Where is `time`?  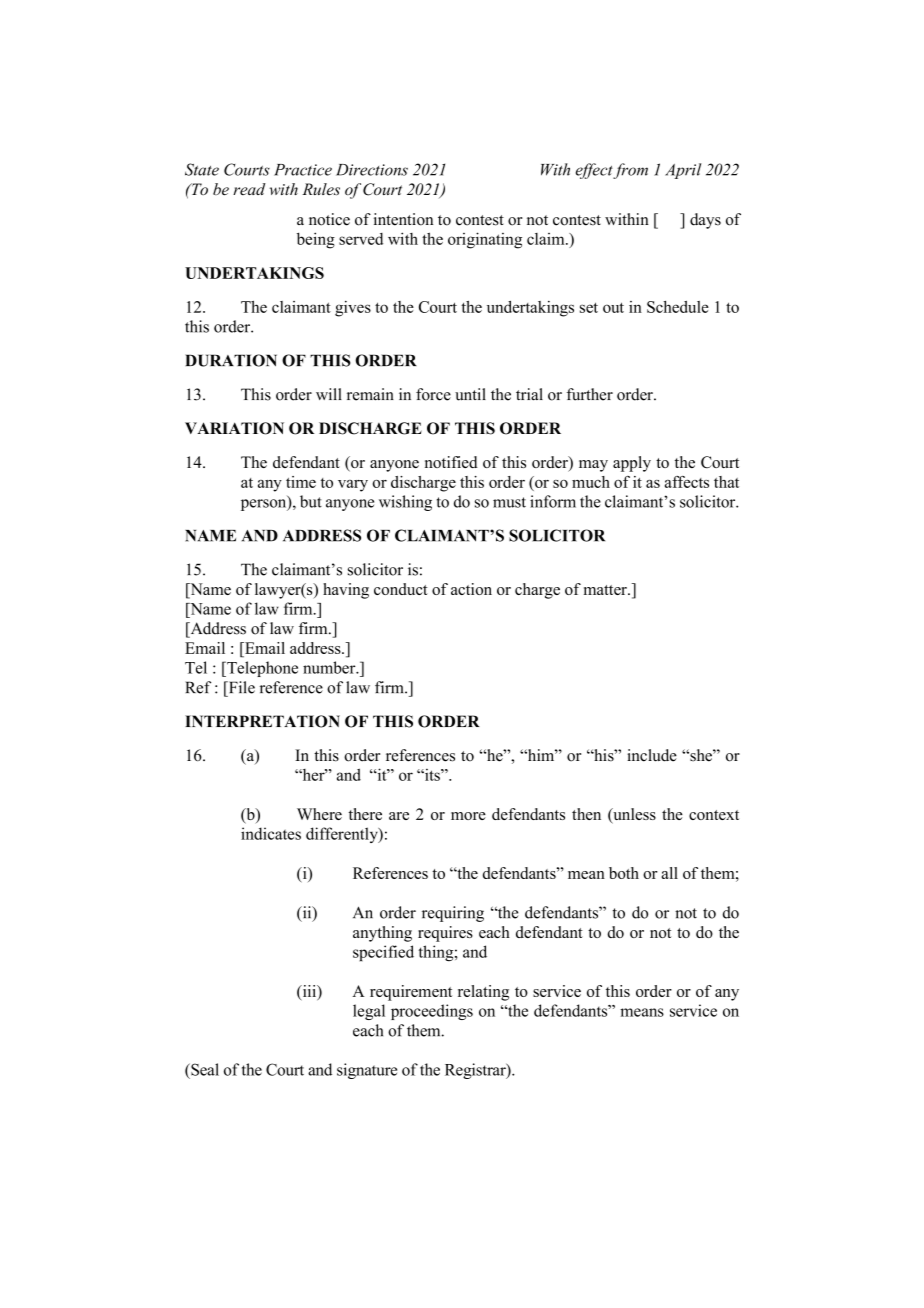 time is located at coordinates (301, 482).
